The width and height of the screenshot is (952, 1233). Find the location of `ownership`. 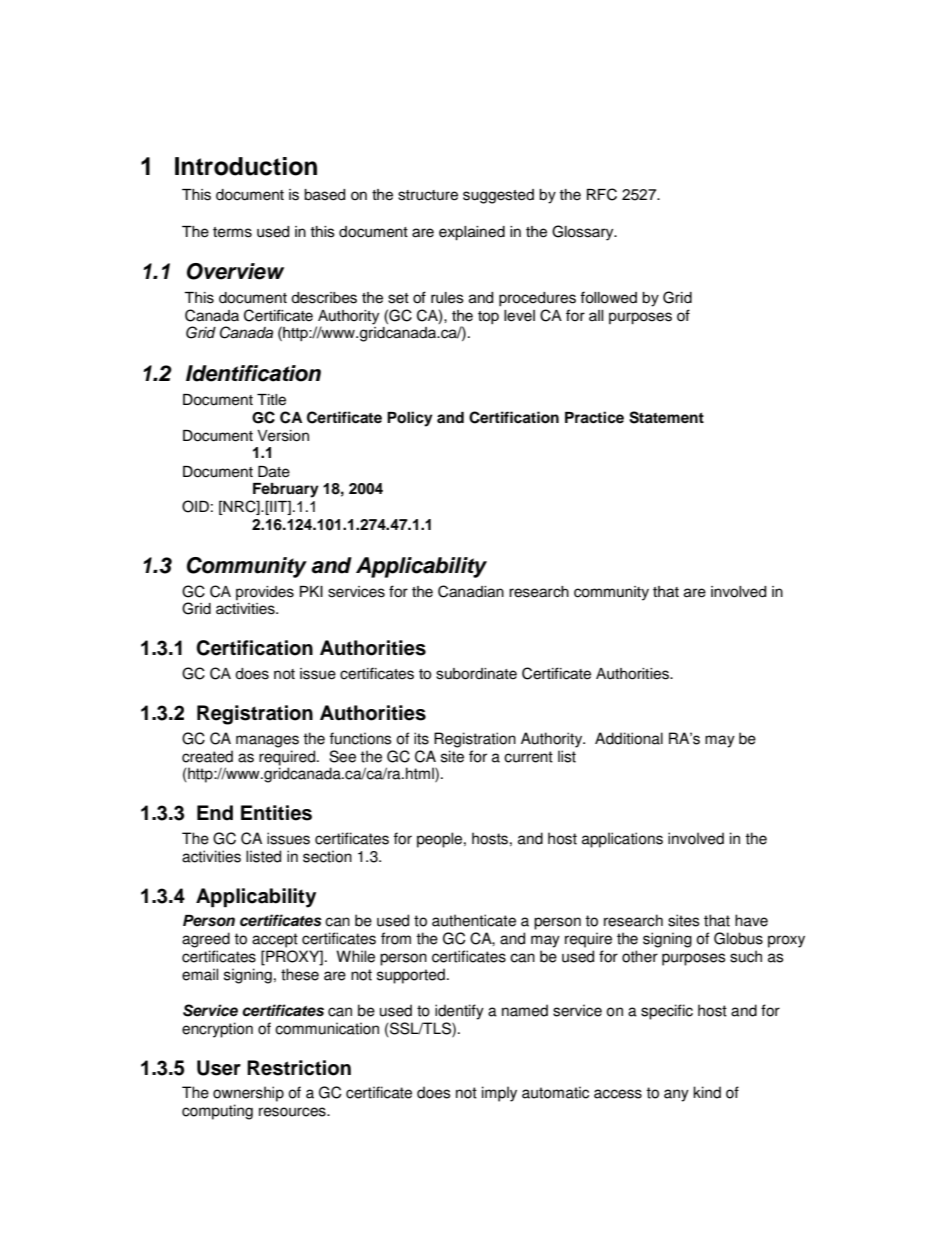

ownership is located at coordinates (248, 1094).
